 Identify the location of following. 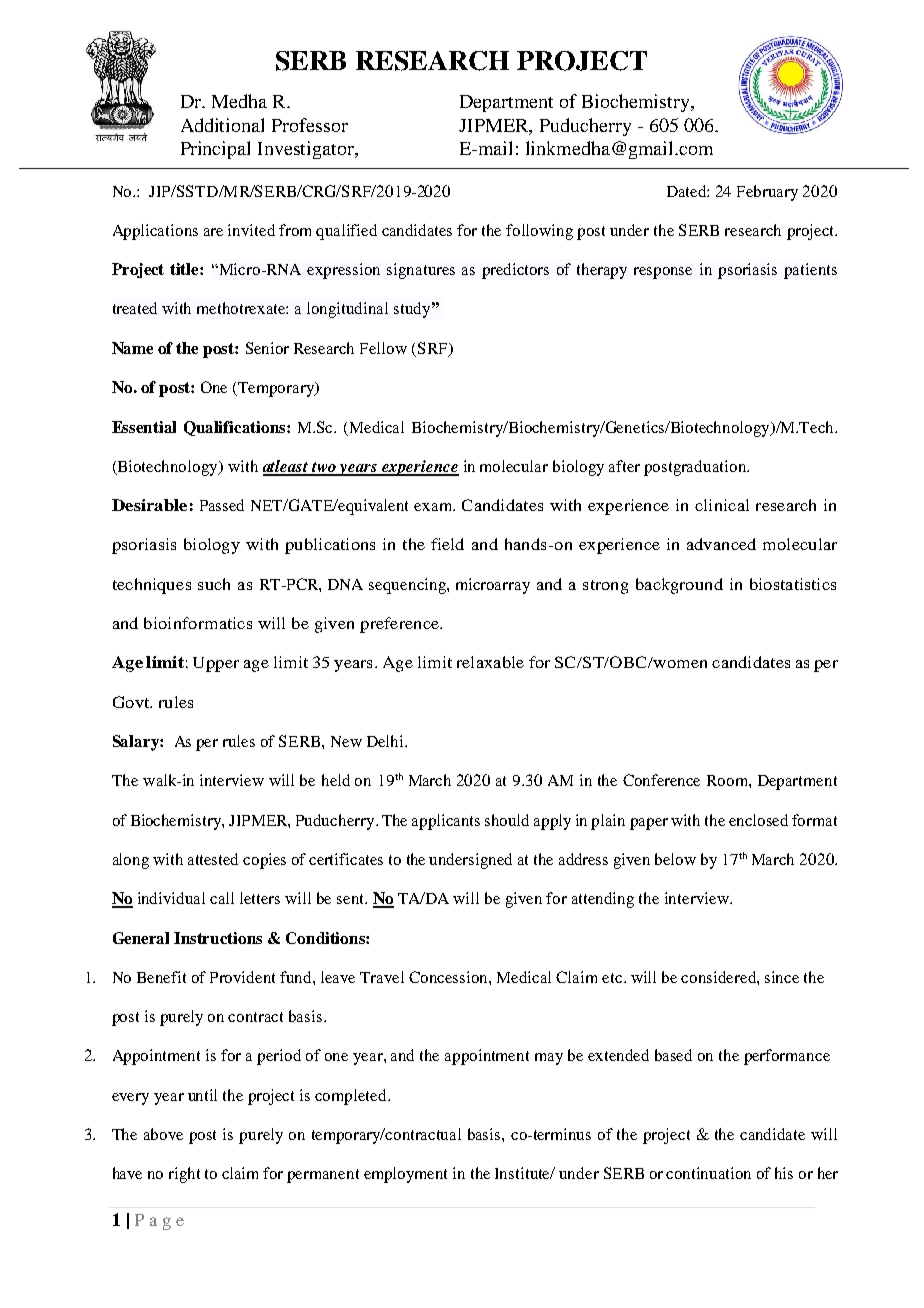
(539, 232).
